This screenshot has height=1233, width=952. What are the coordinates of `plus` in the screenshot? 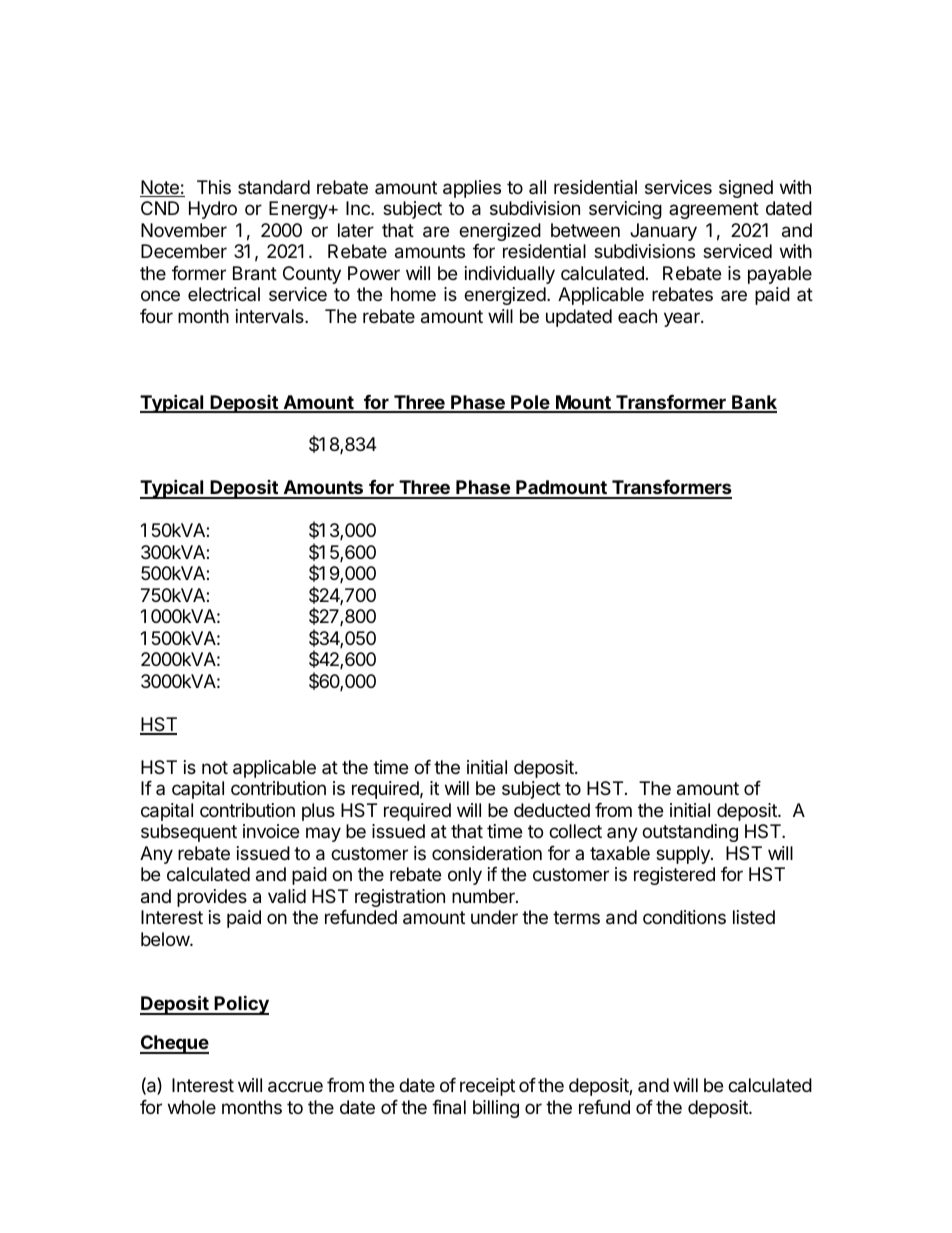 It's located at (318, 812).
